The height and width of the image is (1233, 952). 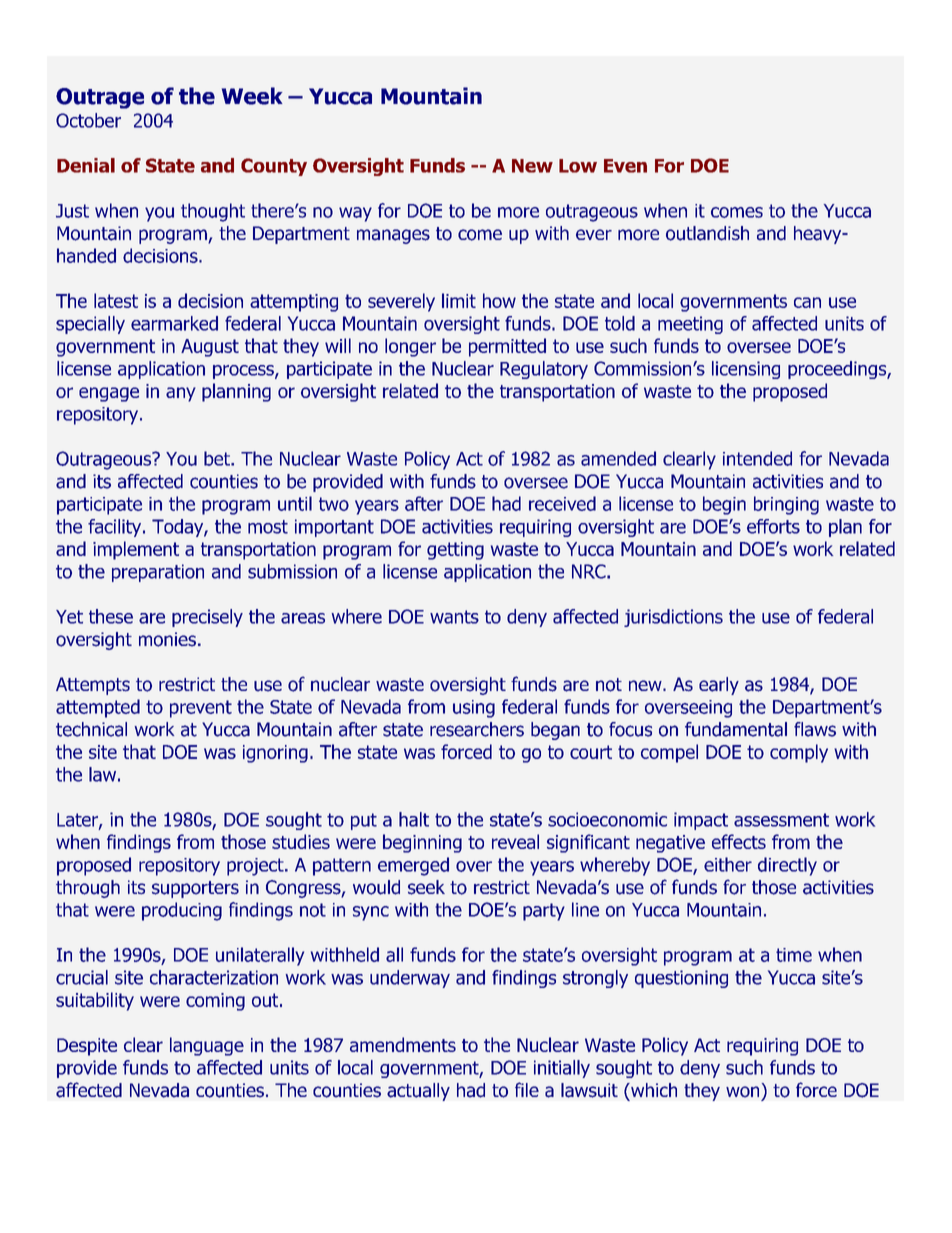 I want to click on language, so click(x=207, y=1046).
